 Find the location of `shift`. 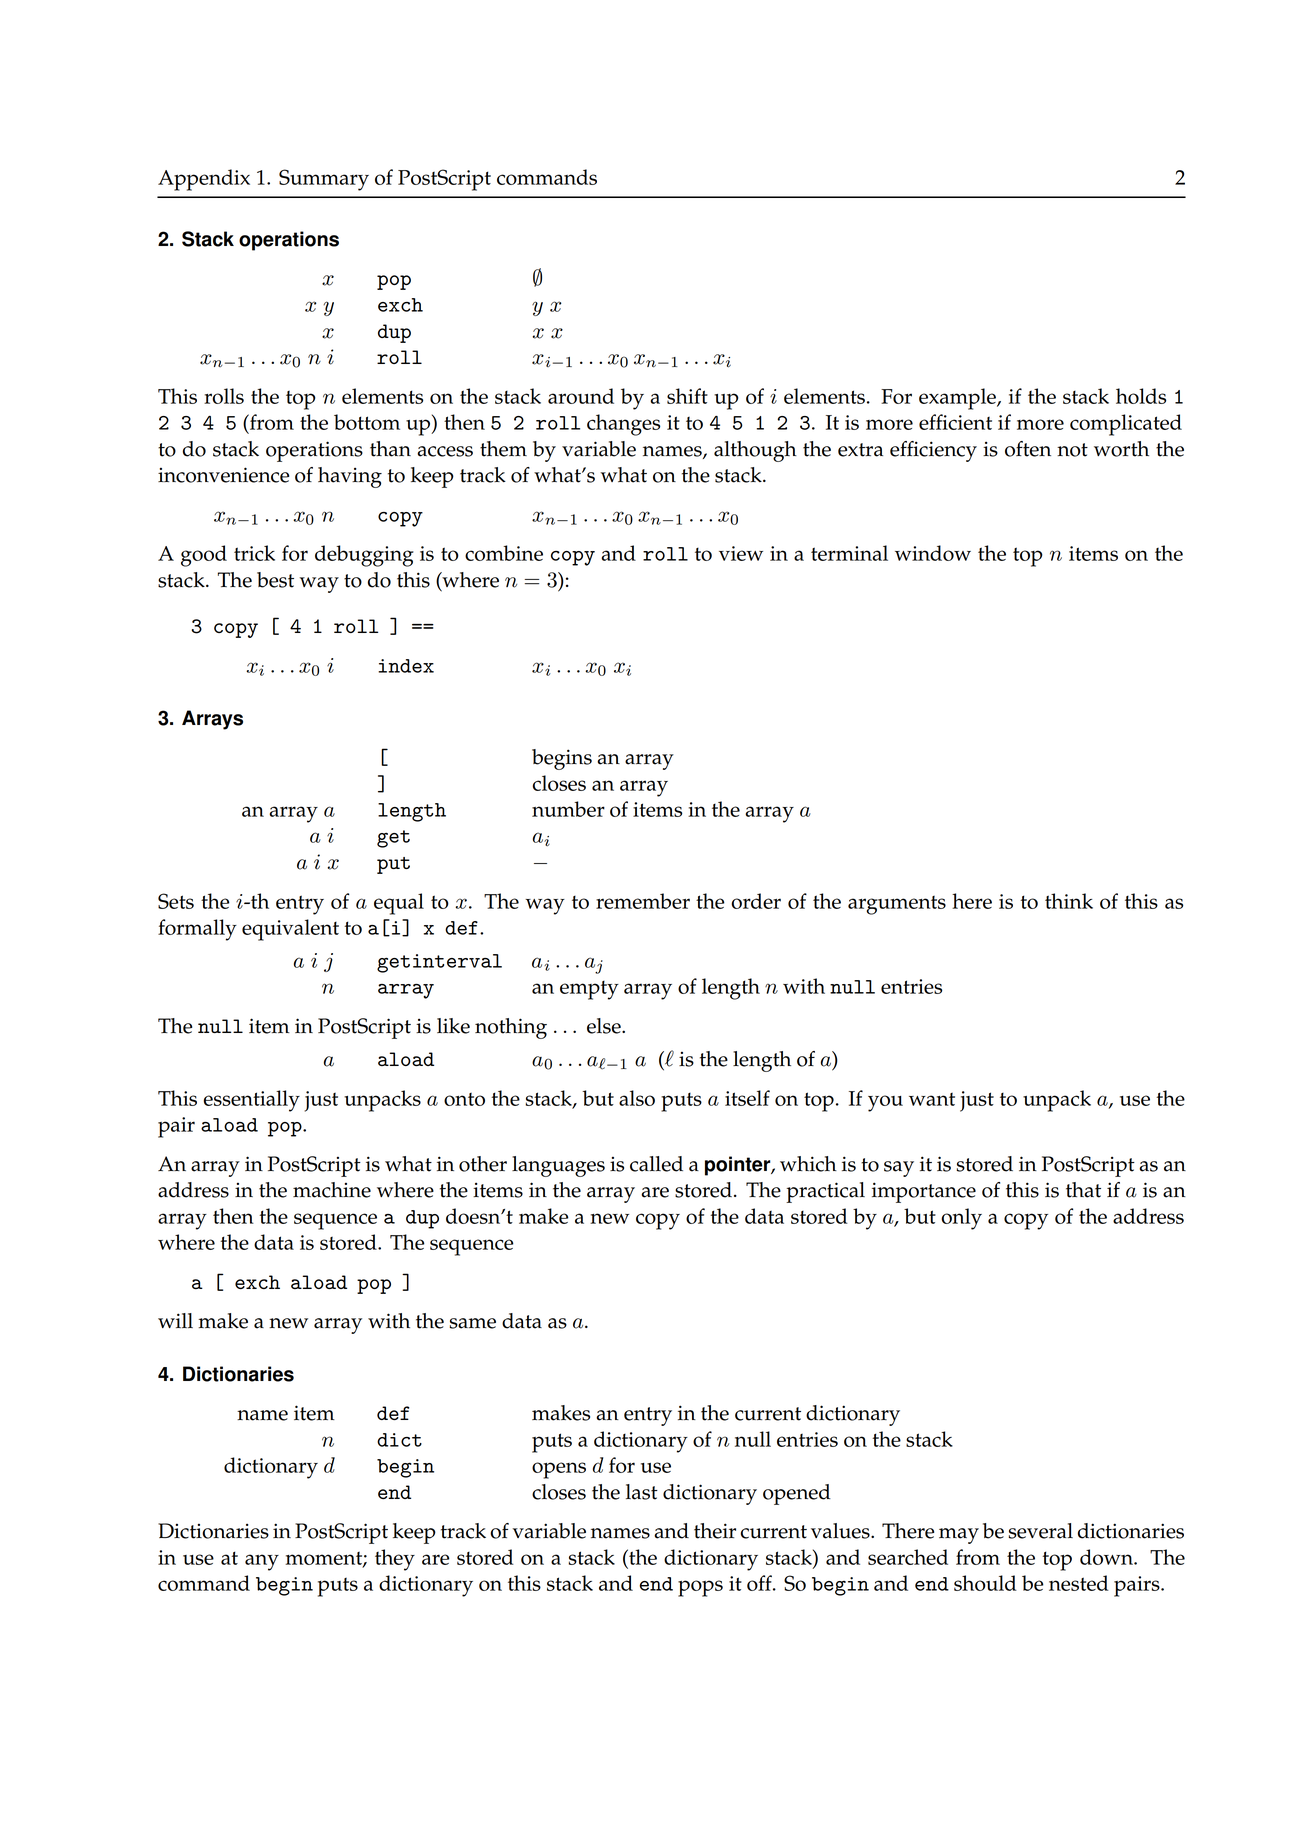

shift is located at coordinates (687, 396).
